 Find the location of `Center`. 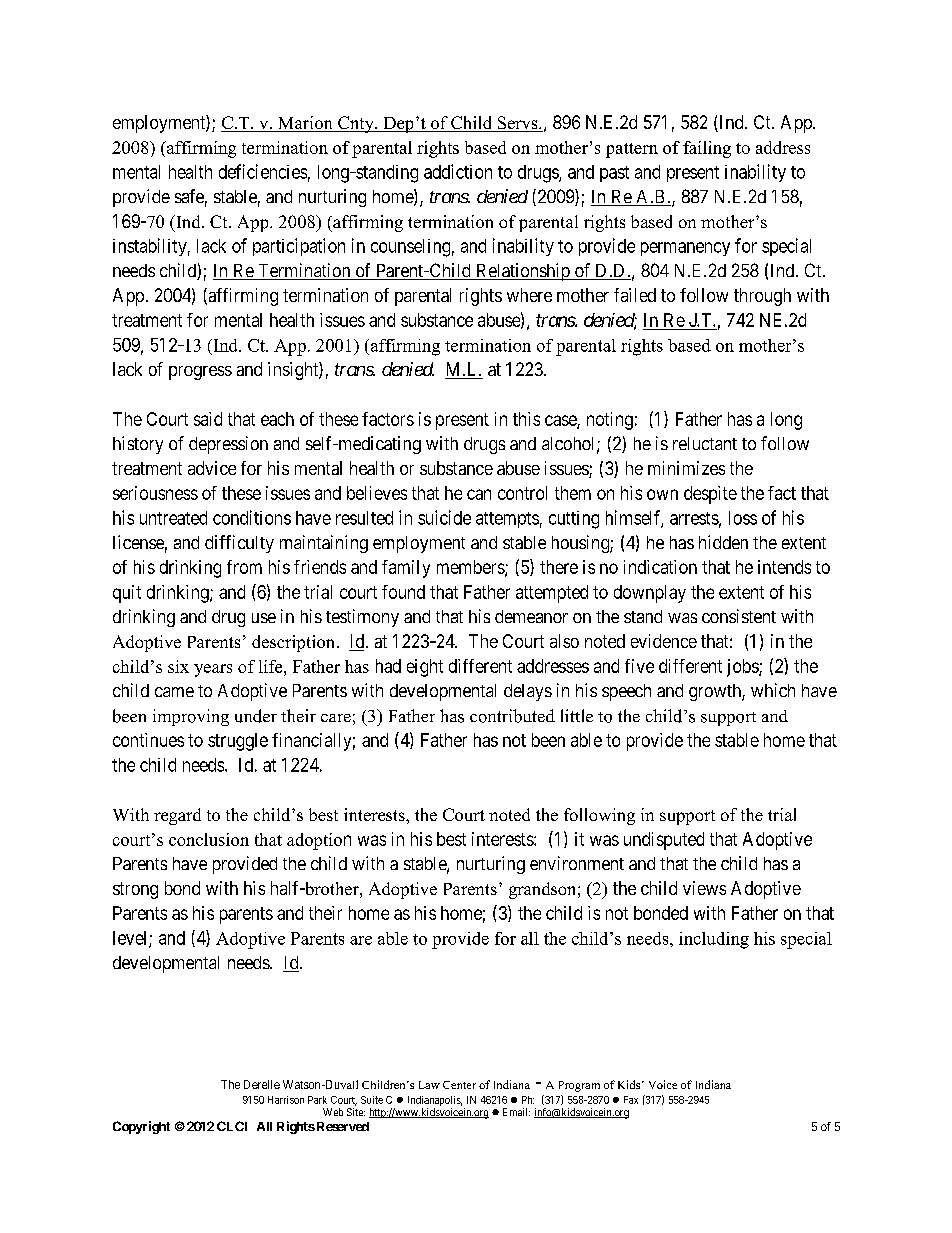

Center is located at coordinates (459, 1085).
